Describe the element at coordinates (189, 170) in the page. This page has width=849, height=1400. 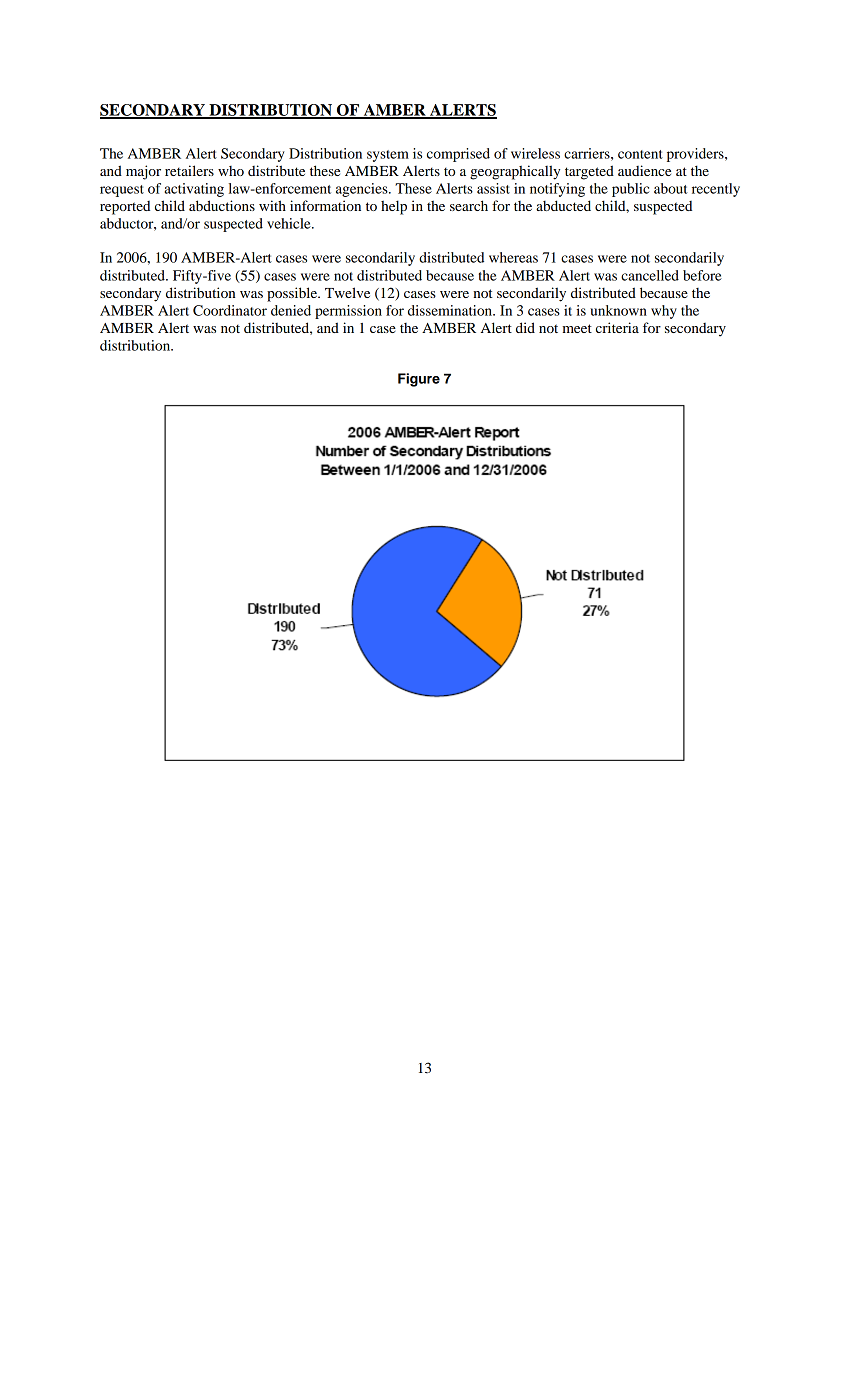
I see `retailers` at that location.
